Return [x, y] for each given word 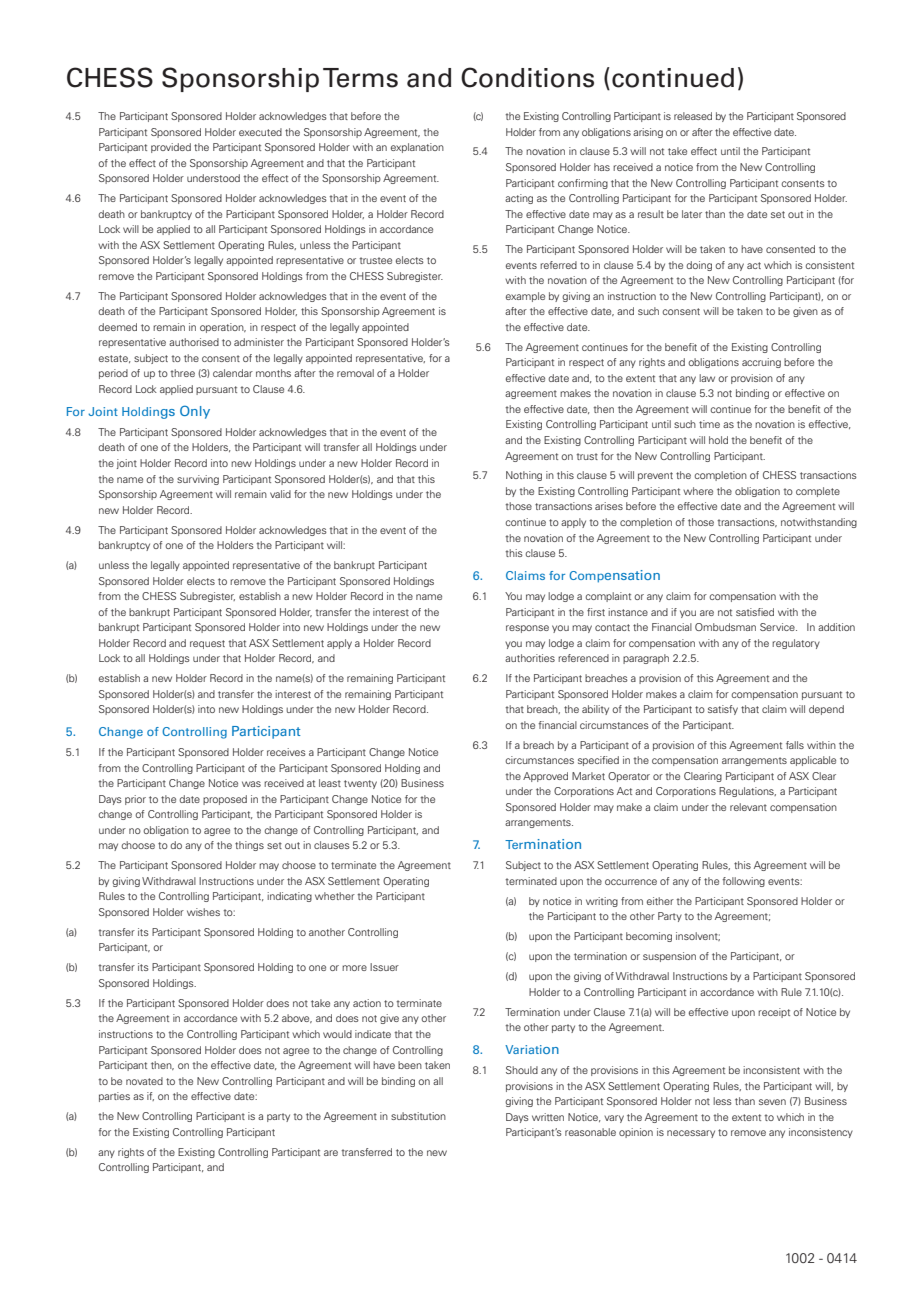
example [525, 297]
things [249, 846]
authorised [194, 342]
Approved [545, 777]
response [527, 629]
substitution [418, 1116]
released [693, 116]
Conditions [527, 77]
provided [171, 148]
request [207, 644]
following [743, 882]
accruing [761, 363]
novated [144, 1081]
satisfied [755, 612]
